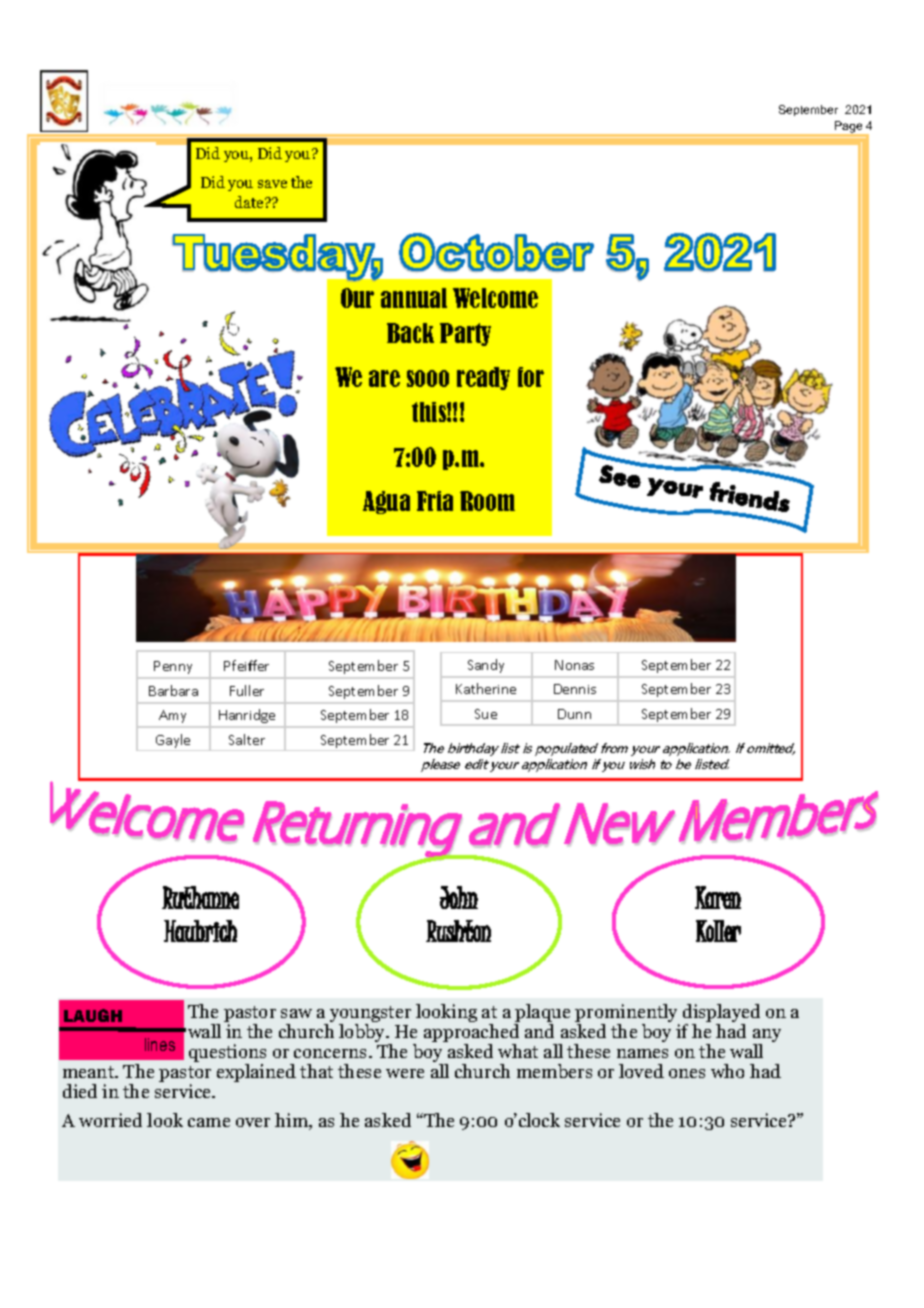  Describe the element at coordinates (718, 897) in the page. I see `Karen` at that location.
